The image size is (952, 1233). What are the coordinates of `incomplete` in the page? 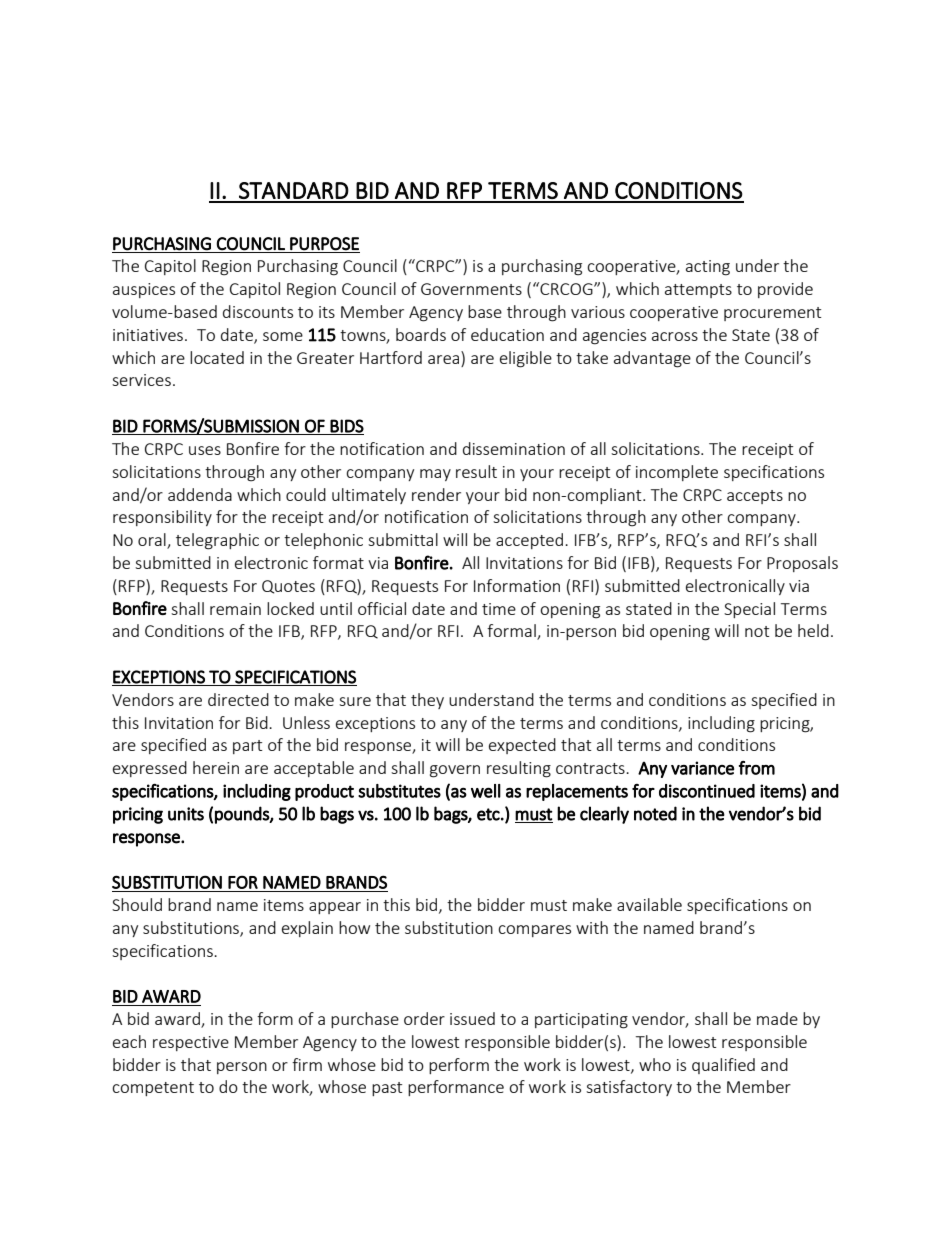 It's located at (677, 473).
